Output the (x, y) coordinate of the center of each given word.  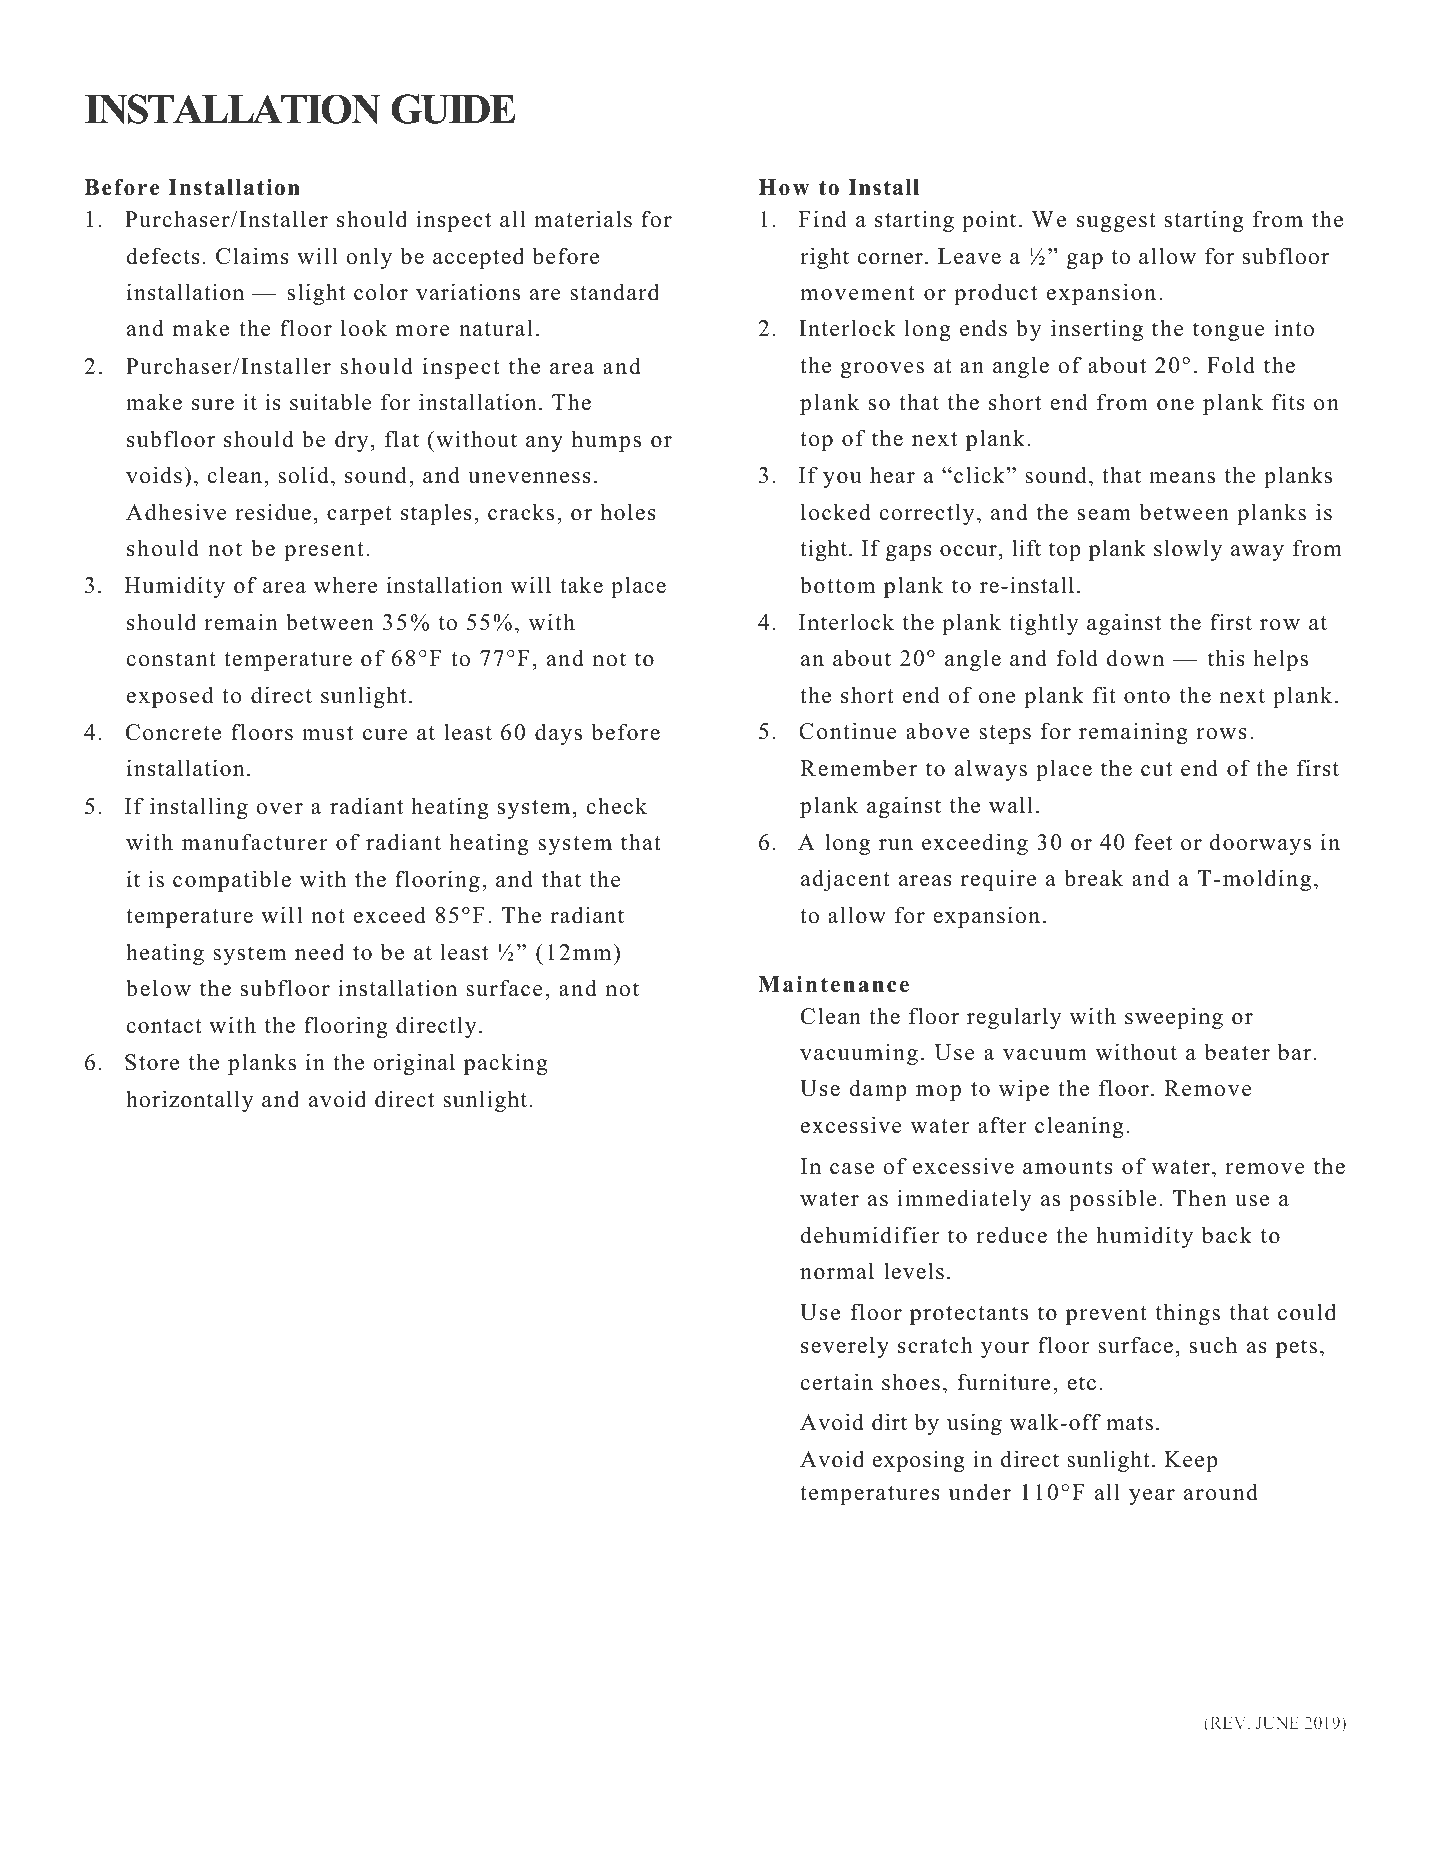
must (327, 733)
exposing (919, 1461)
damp (878, 1090)
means (1182, 478)
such (1213, 1345)
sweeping (1174, 1018)
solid (303, 475)
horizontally (190, 1101)
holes (628, 512)
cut (1156, 769)
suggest (1116, 222)
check (617, 806)
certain (837, 1382)
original (414, 1064)
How (783, 187)
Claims (252, 256)
